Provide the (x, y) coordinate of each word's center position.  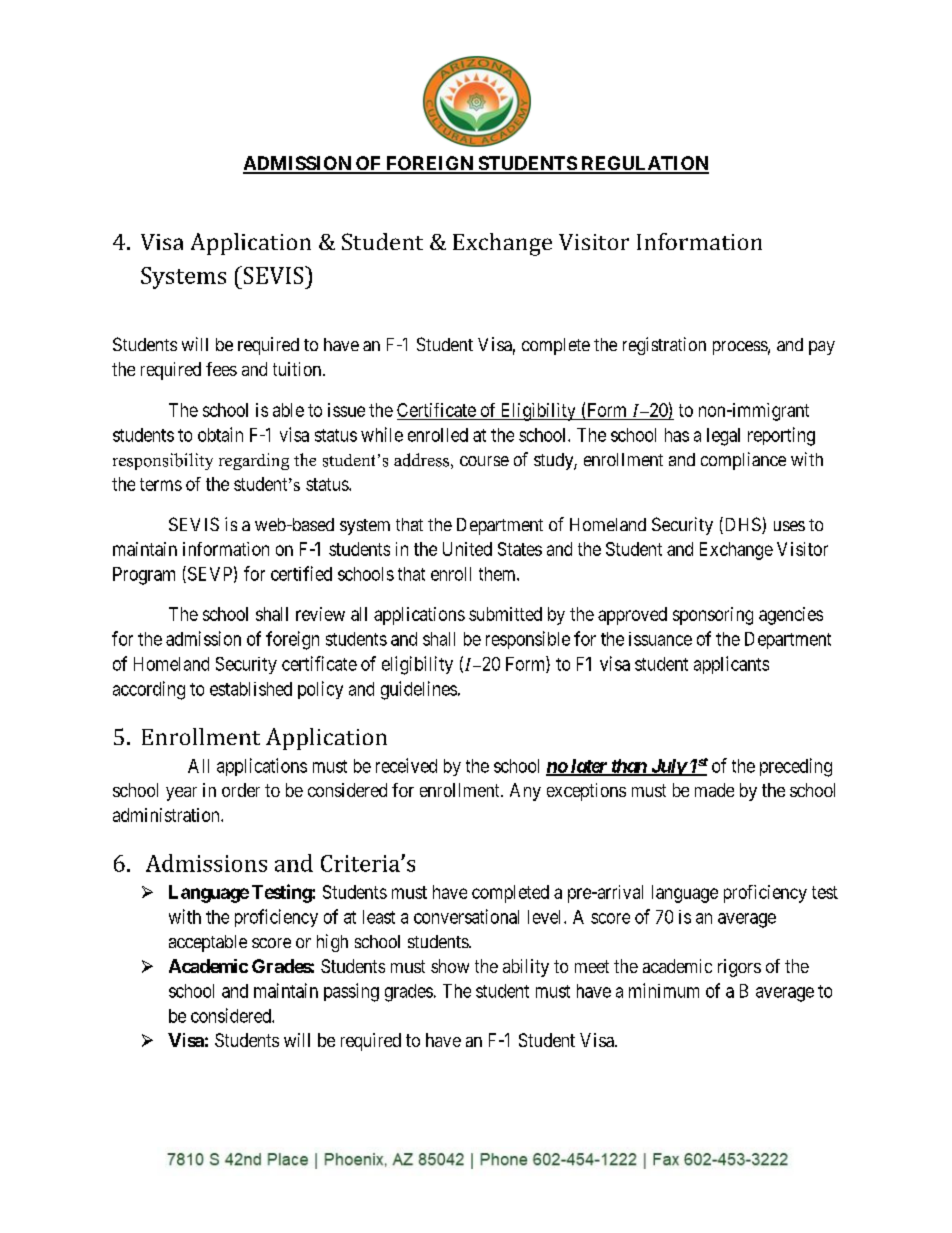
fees (221, 369)
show (450, 966)
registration (664, 346)
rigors (739, 968)
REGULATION (644, 164)
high (332, 943)
